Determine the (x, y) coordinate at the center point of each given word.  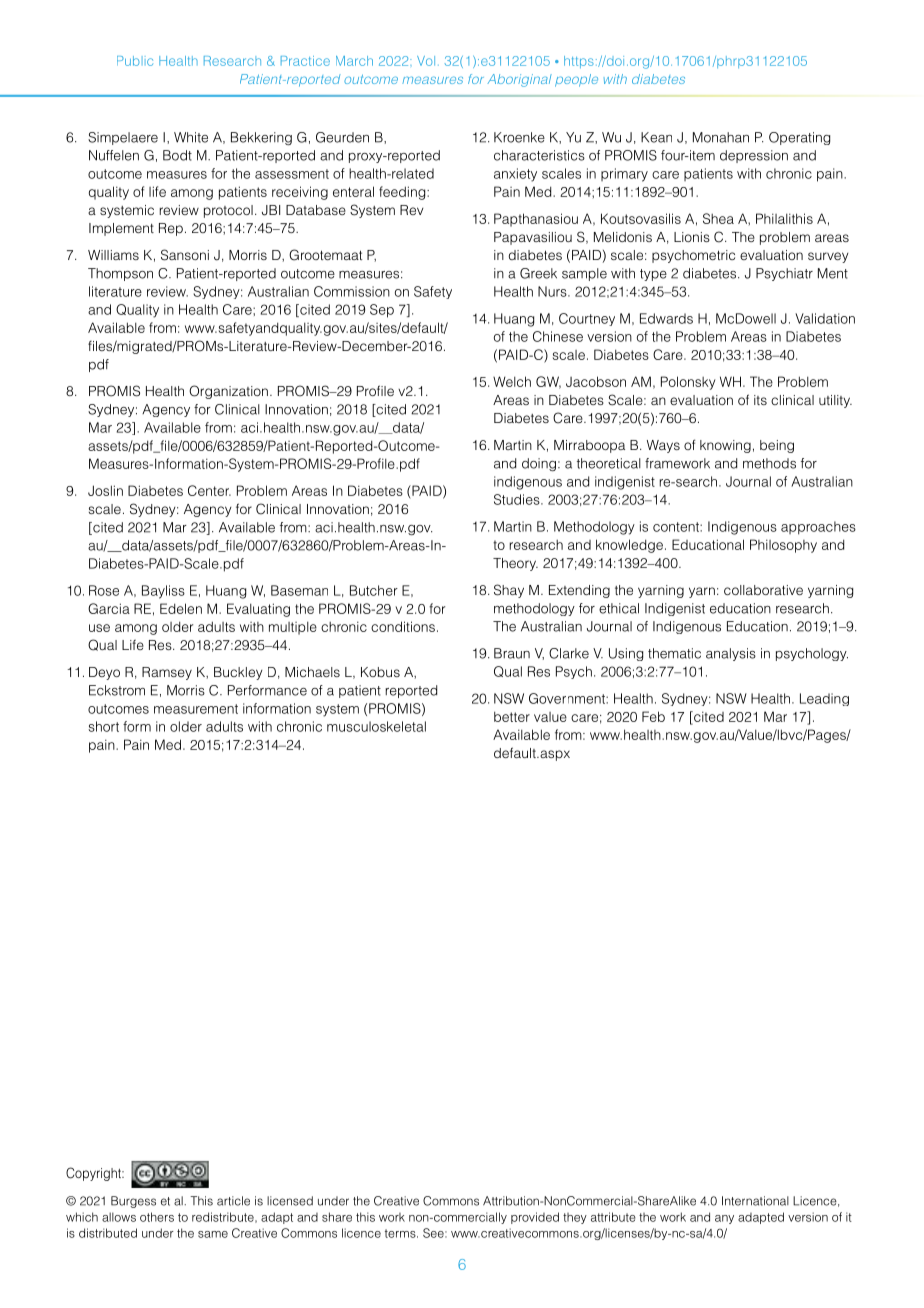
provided (535, 1218)
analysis (731, 654)
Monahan (721, 137)
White (191, 137)
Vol (426, 61)
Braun (512, 653)
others (157, 1217)
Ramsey (167, 673)
